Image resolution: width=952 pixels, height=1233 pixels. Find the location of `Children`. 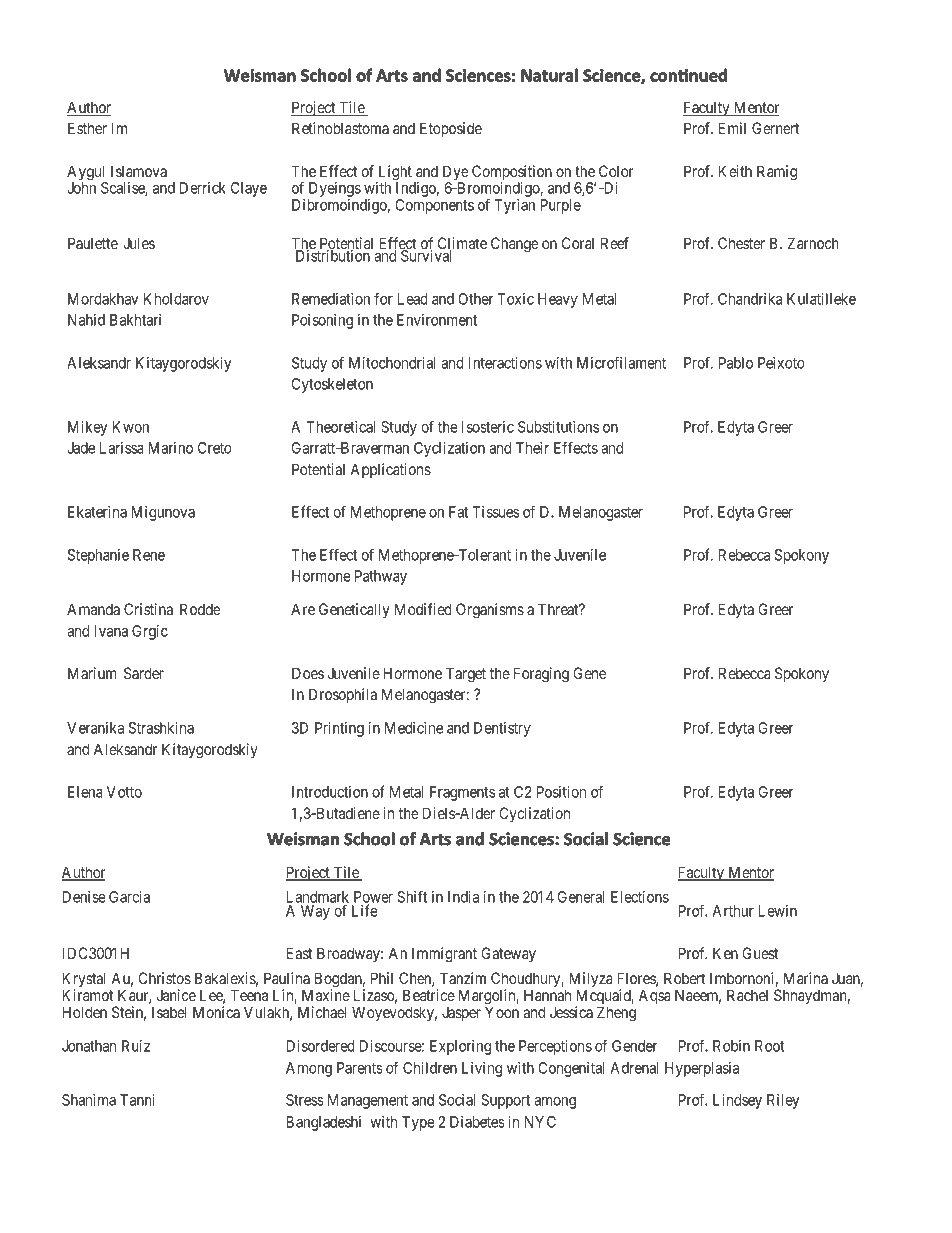

Children is located at coordinates (430, 1068).
